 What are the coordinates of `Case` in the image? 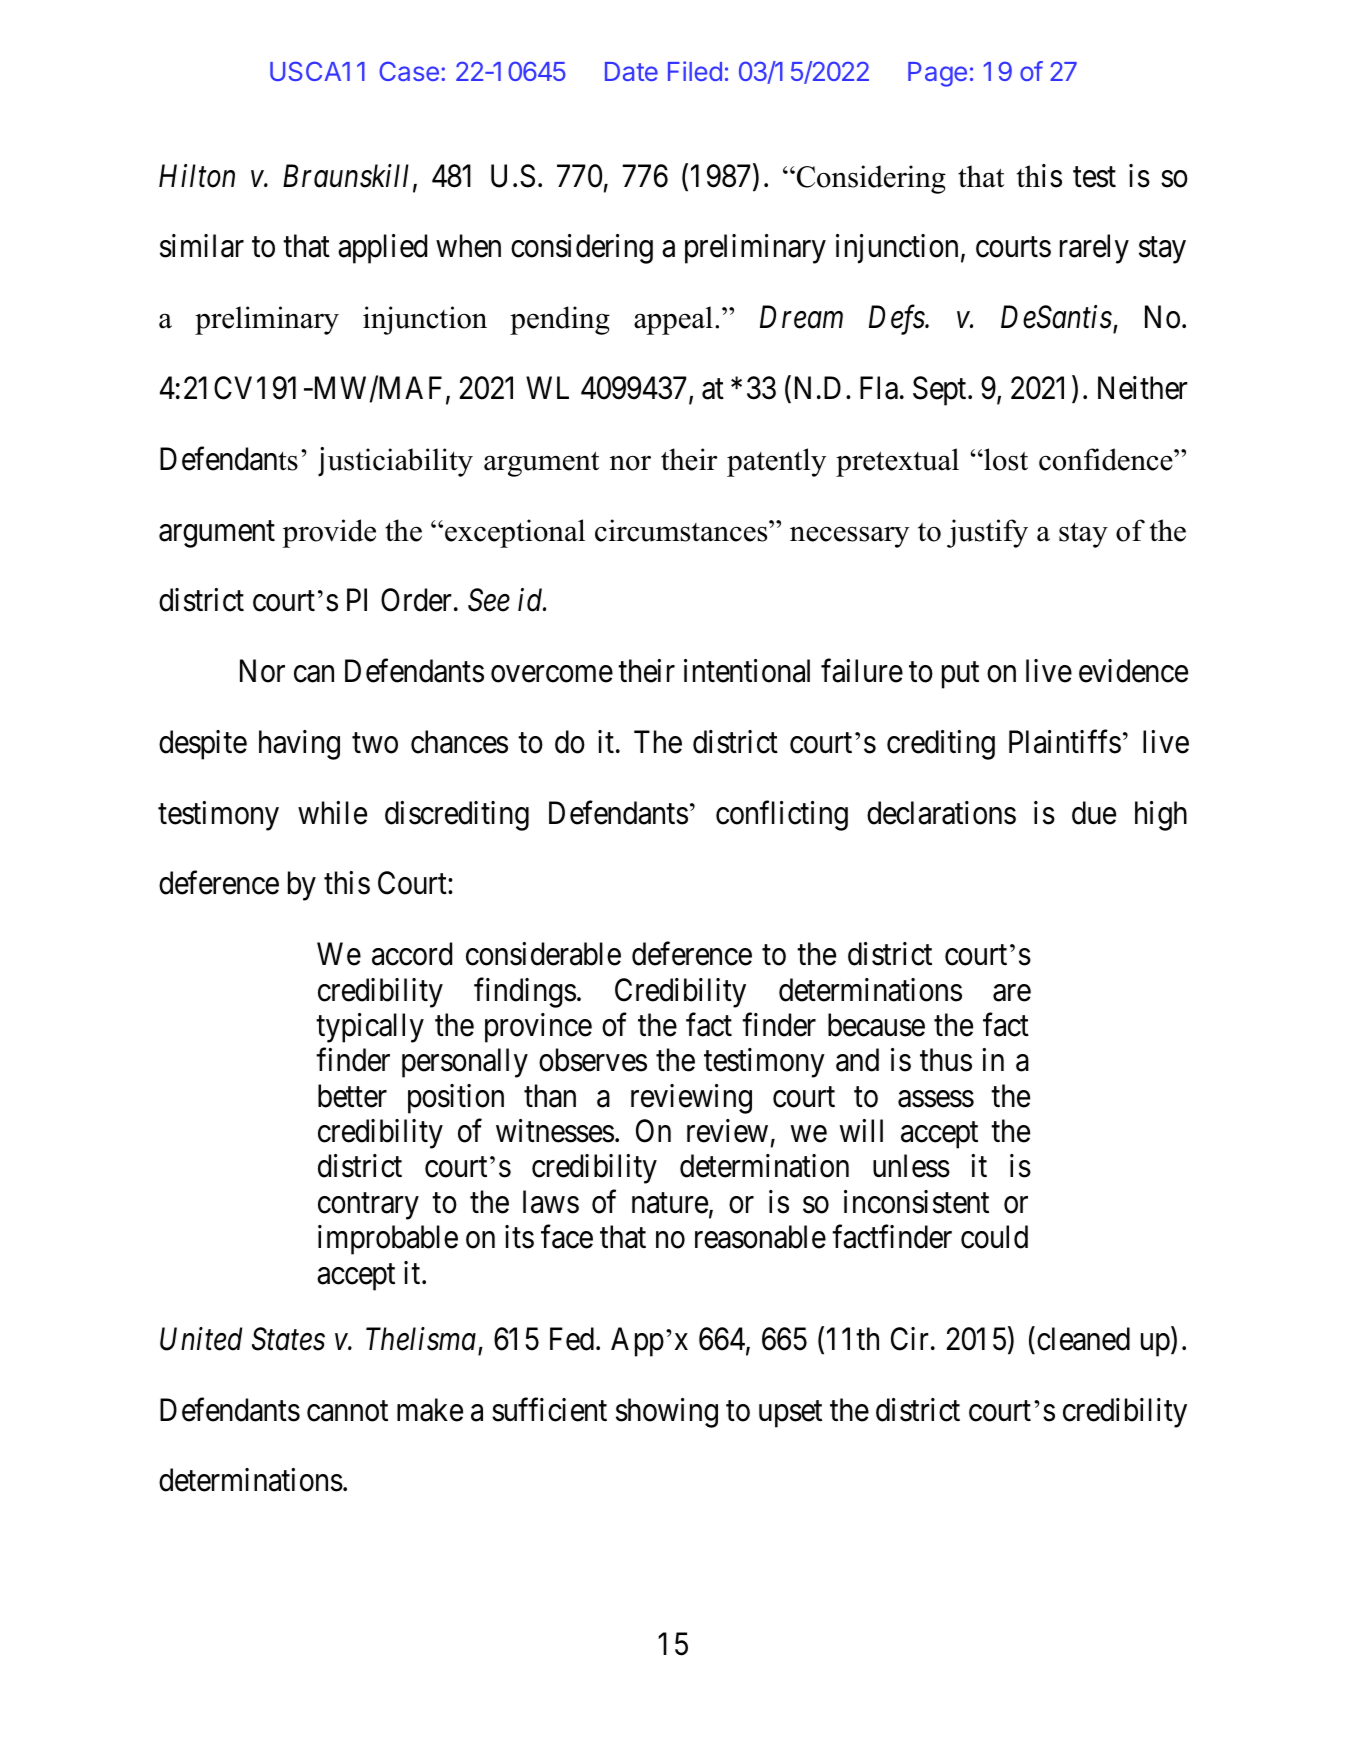 It's located at (409, 71).
